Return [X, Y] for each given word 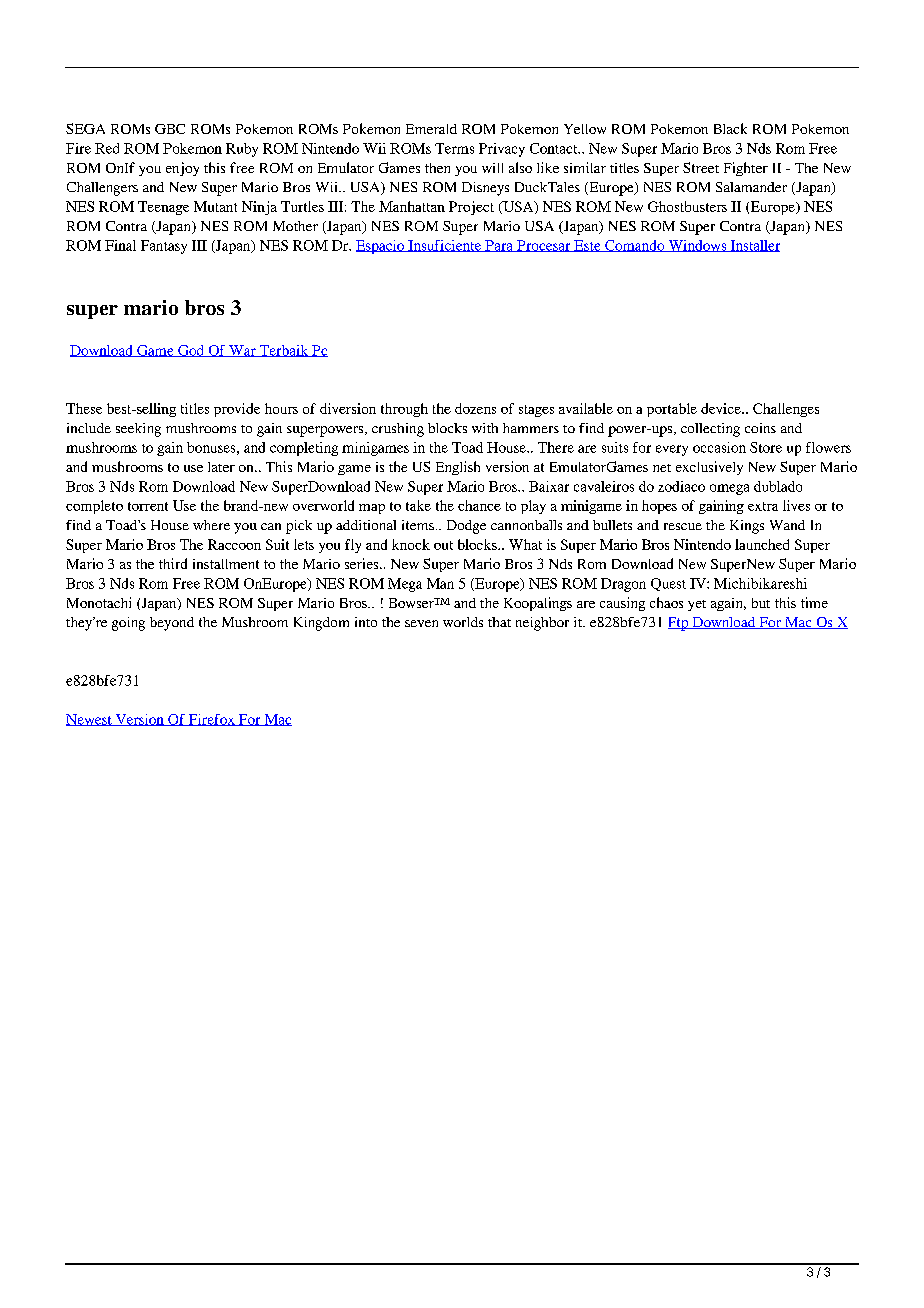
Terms [454, 148]
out [443, 545]
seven [421, 623]
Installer [754, 246]
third [173, 563]
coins [760, 428]
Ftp [679, 624]
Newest [90, 720]
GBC [170, 129]
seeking [138, 430]
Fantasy [164, 247]
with [485, 428]
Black [730, 128]
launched [762, 544]
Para [499, 246]
